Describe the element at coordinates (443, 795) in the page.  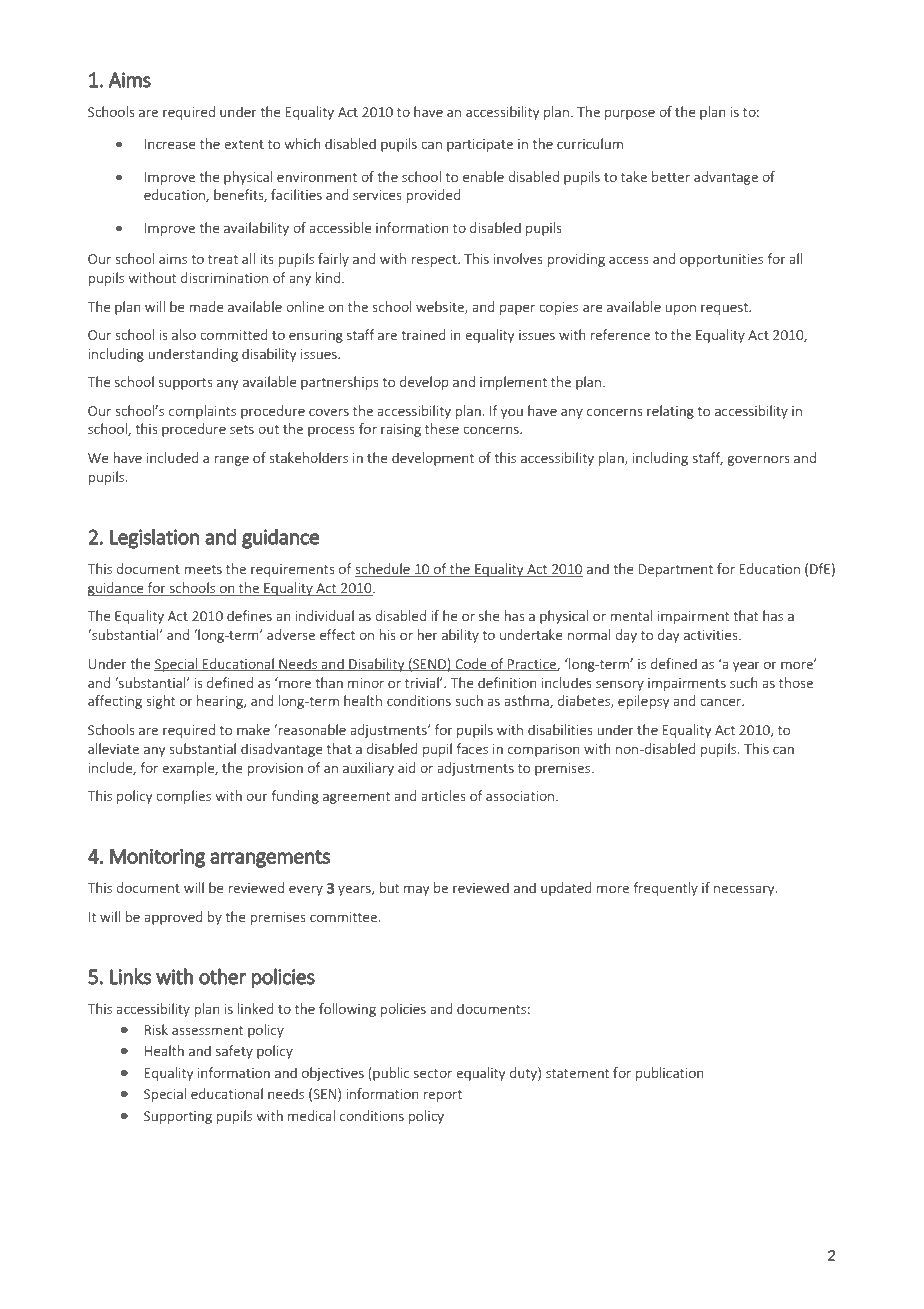
I see `articles` at that location.
